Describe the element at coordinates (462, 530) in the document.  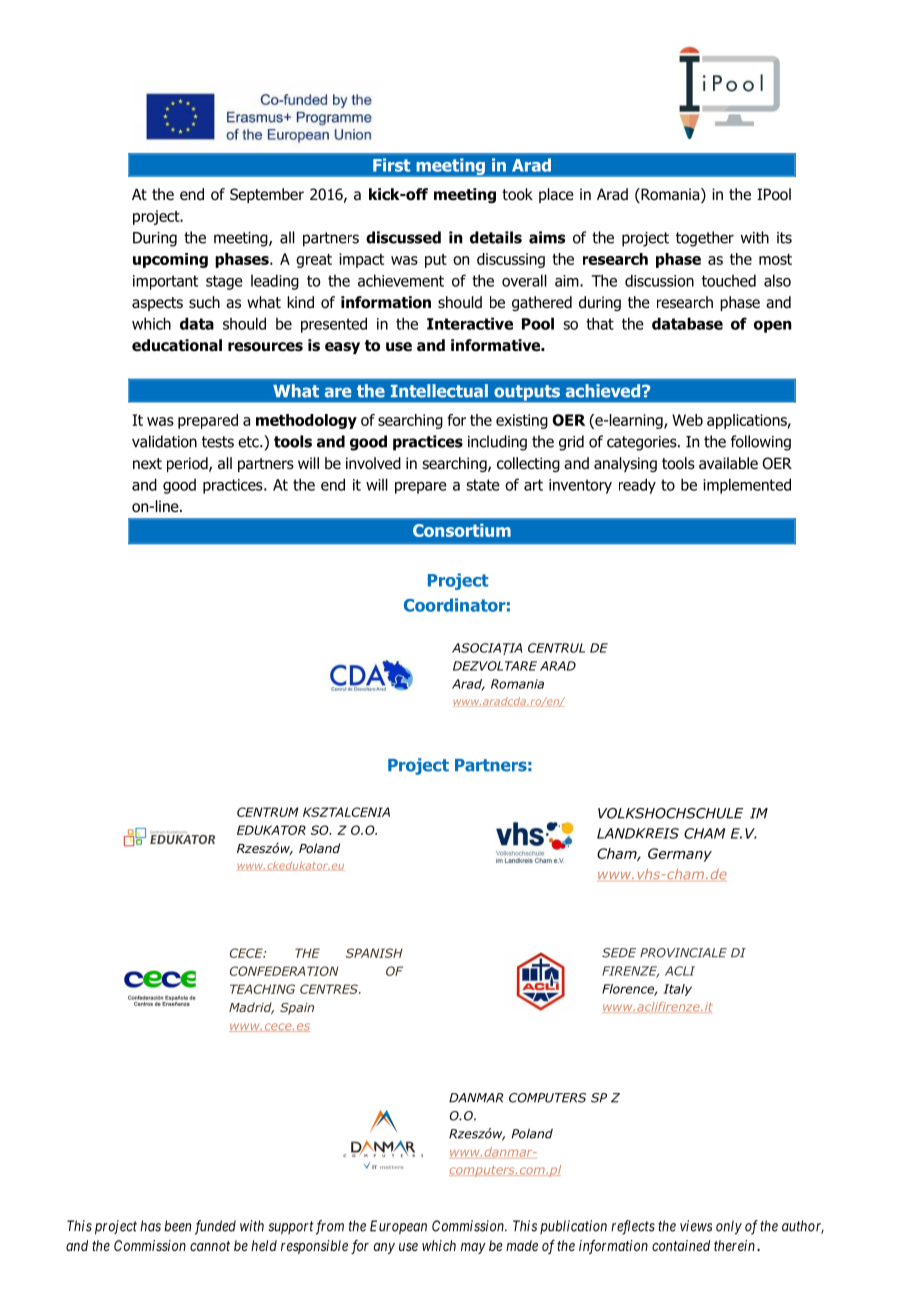
I see `Consortium` at that location.
